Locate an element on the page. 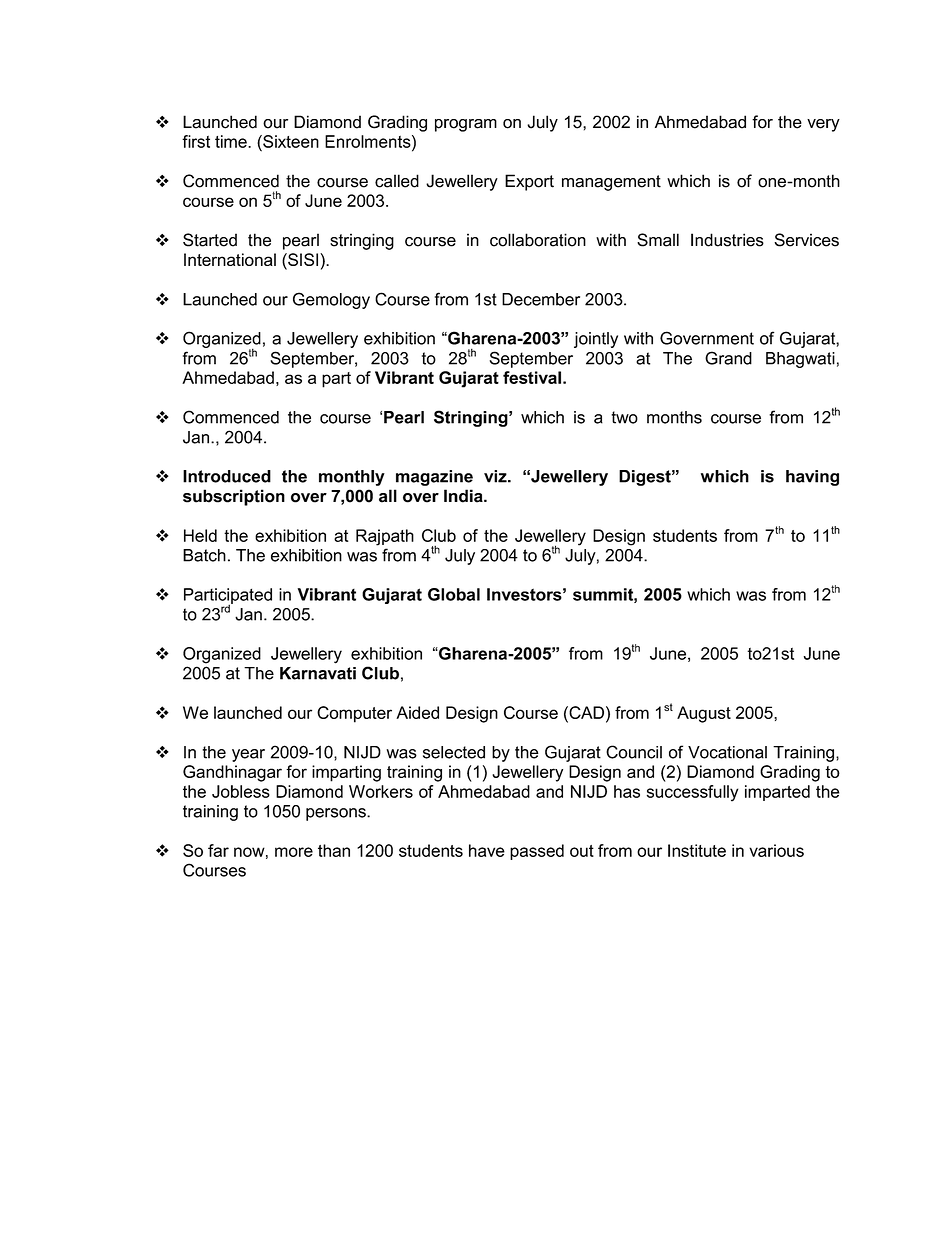 The width and height of the document is (952, 1233). program is located at coordinates (466, 125).
